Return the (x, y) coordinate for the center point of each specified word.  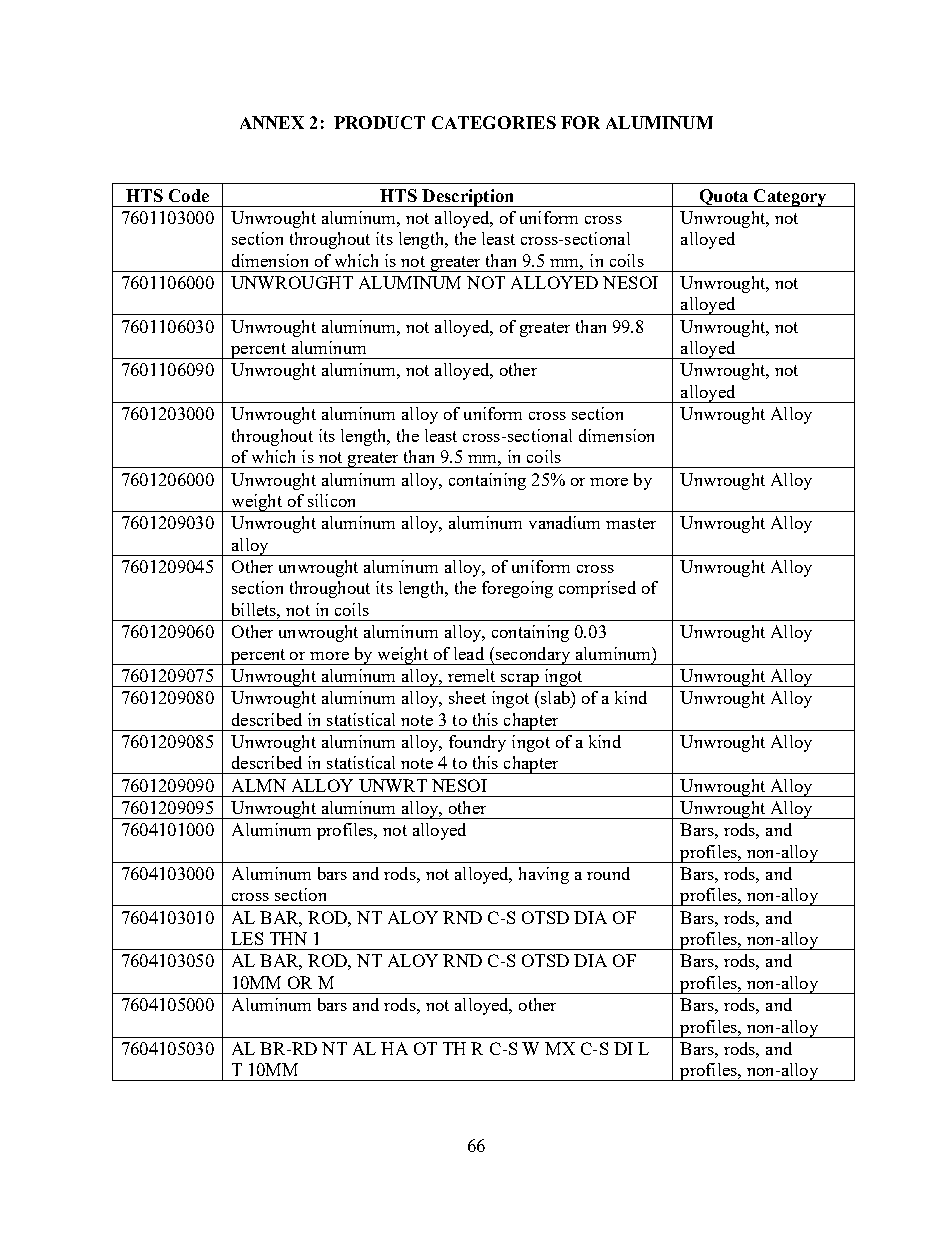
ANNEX (272, 122)
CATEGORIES (494, 122)
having (544, 875)
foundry (477, 743)
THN (288, 938)
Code (189, 195)
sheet (467, 697)
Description (468, 198)
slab (555, 697)
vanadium (564, 522)
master (631, 523)
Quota (724, 198)
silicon (331, 500)
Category (790, 198)
